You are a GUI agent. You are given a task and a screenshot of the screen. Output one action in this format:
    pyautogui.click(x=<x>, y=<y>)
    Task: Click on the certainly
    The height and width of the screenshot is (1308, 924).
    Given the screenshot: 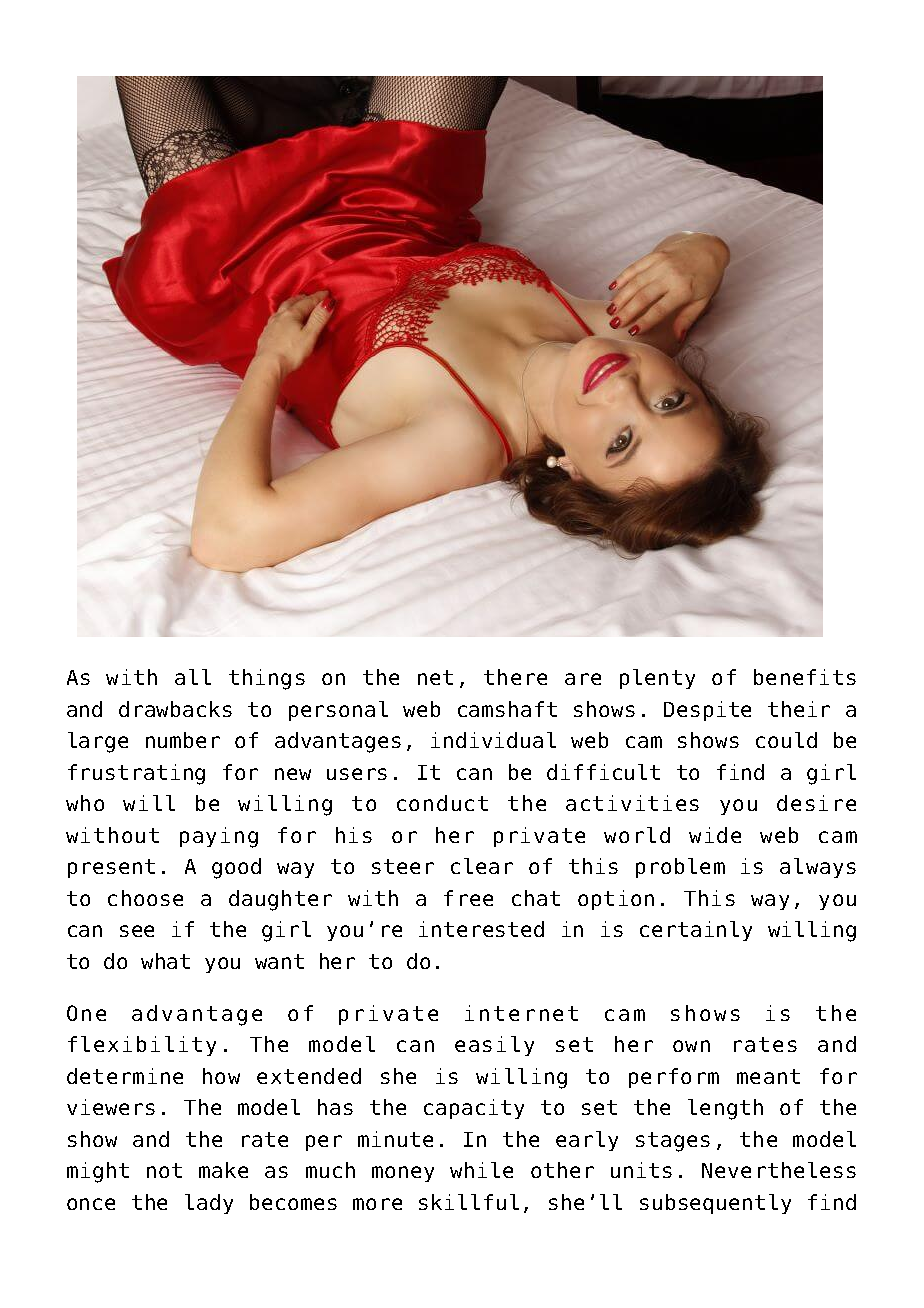 What is the action you would take?
    pyautogui.click(x=696, y=931)
